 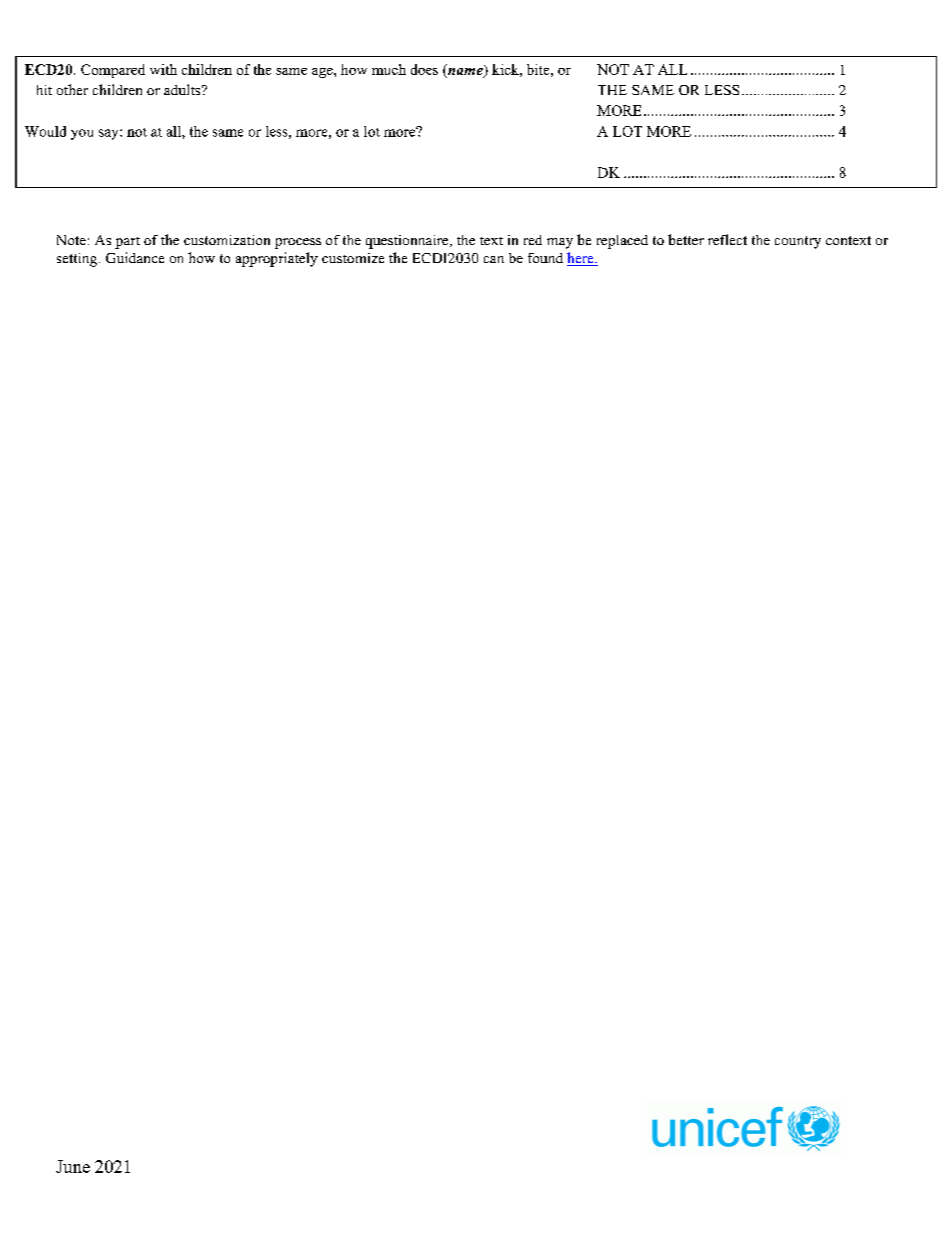 I want to click on found, so click(x=545, y=258).
